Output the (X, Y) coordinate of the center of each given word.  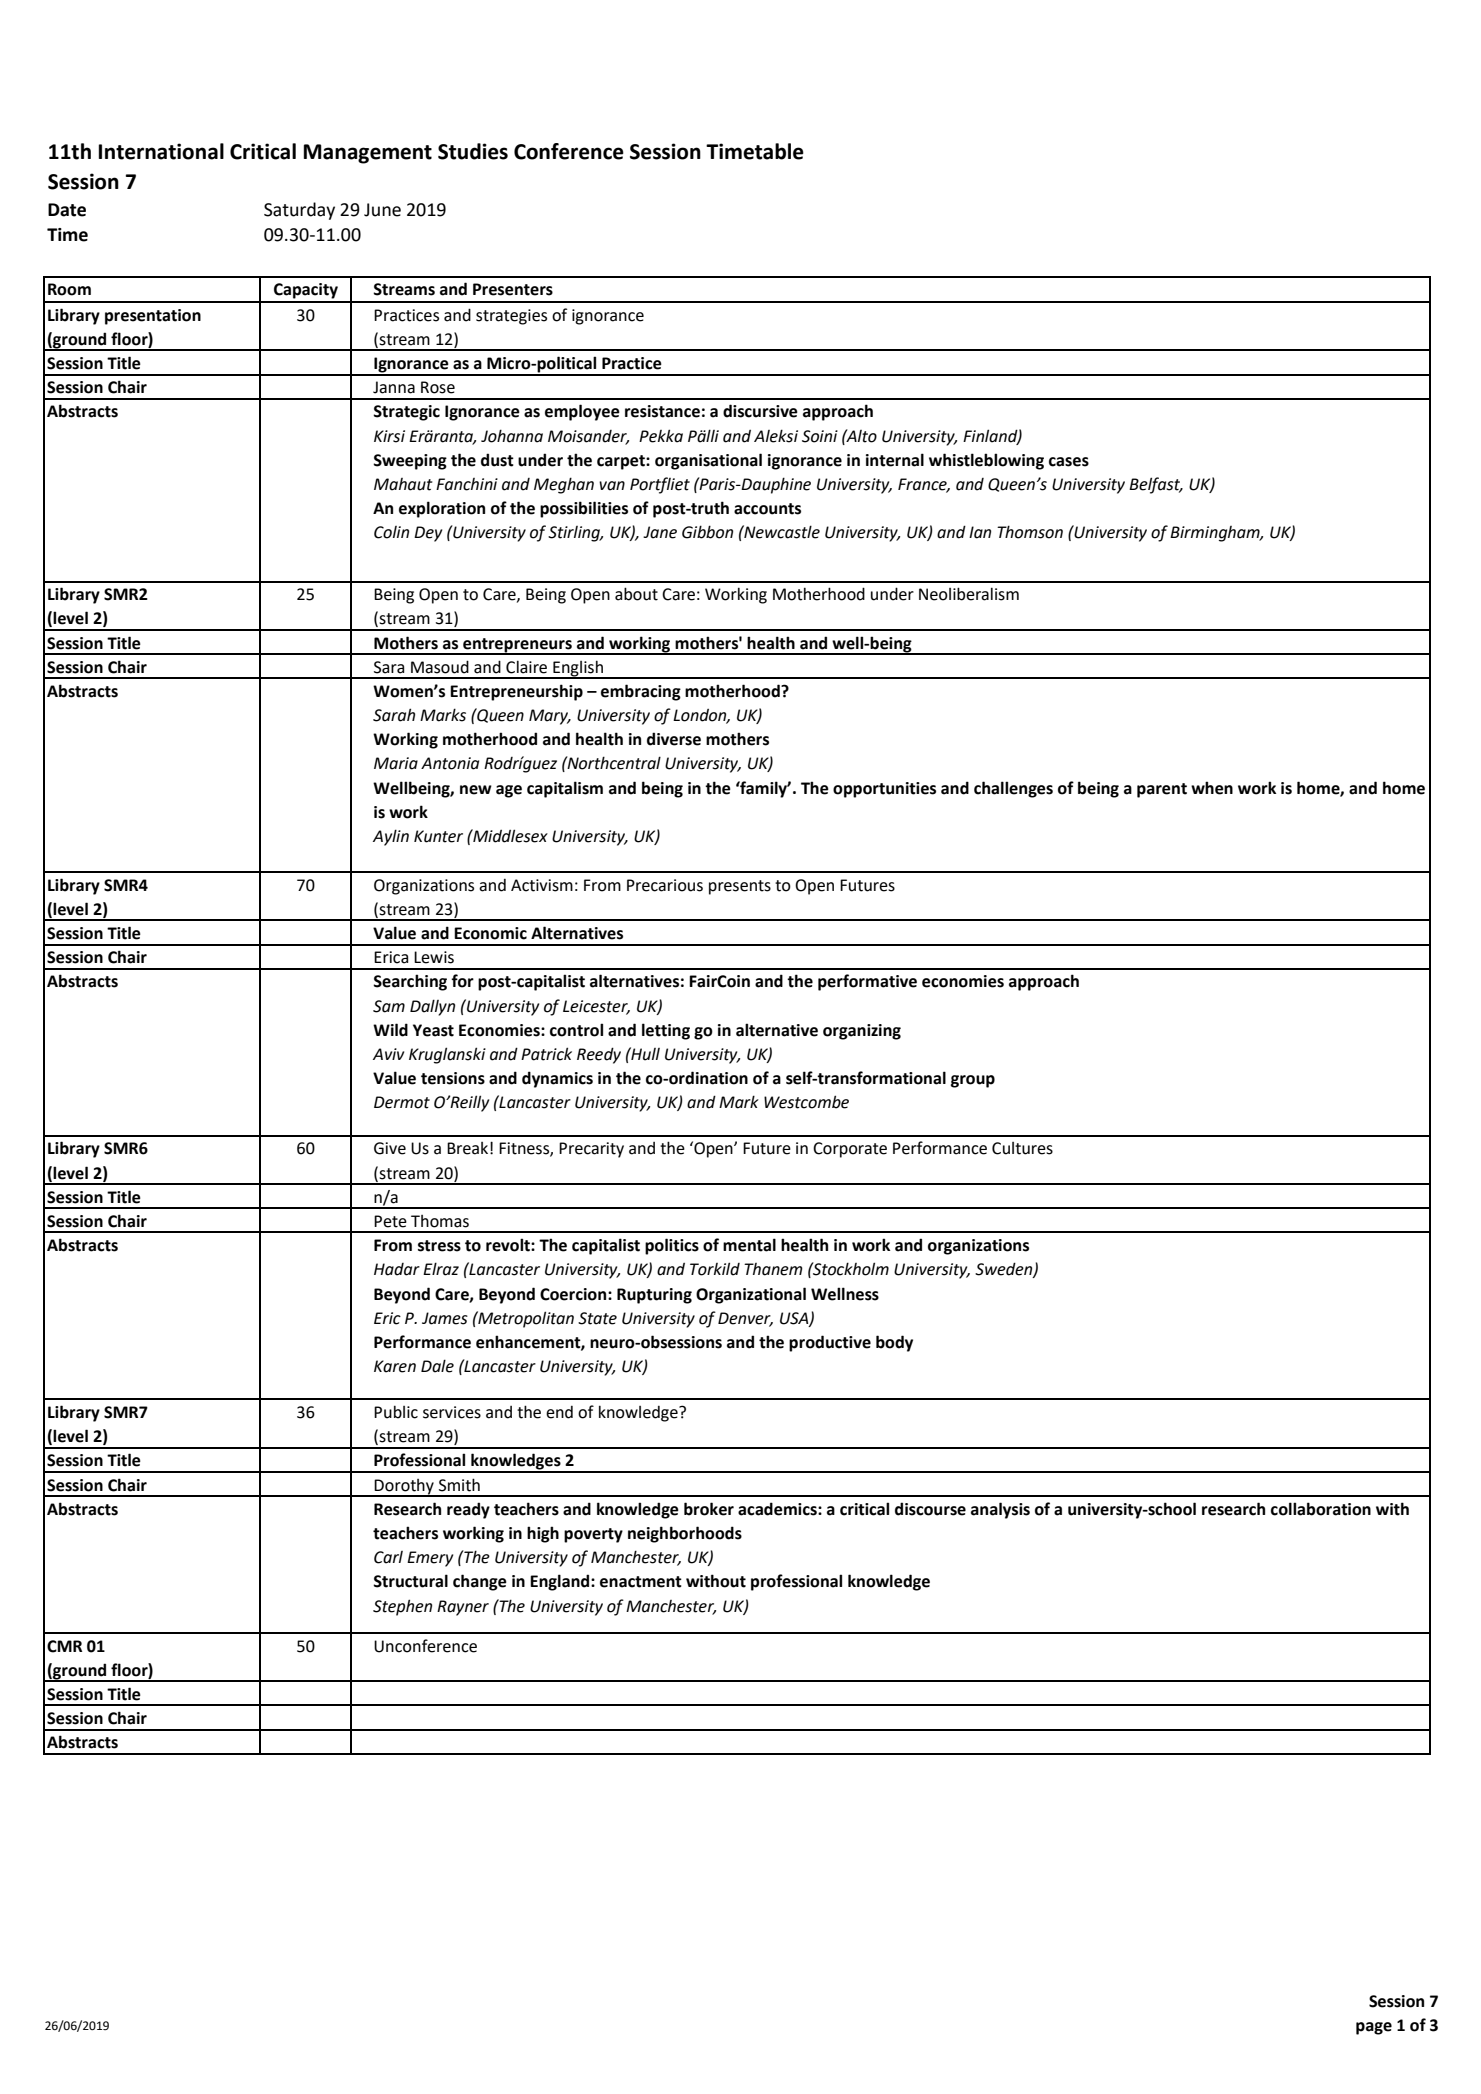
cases (1069, 462)
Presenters (513, 289)
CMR (64, 1646)
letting (666, 1031)
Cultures (1022, 1148)
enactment (641, 1582)
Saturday (299, 211)
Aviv (388, 1054)
